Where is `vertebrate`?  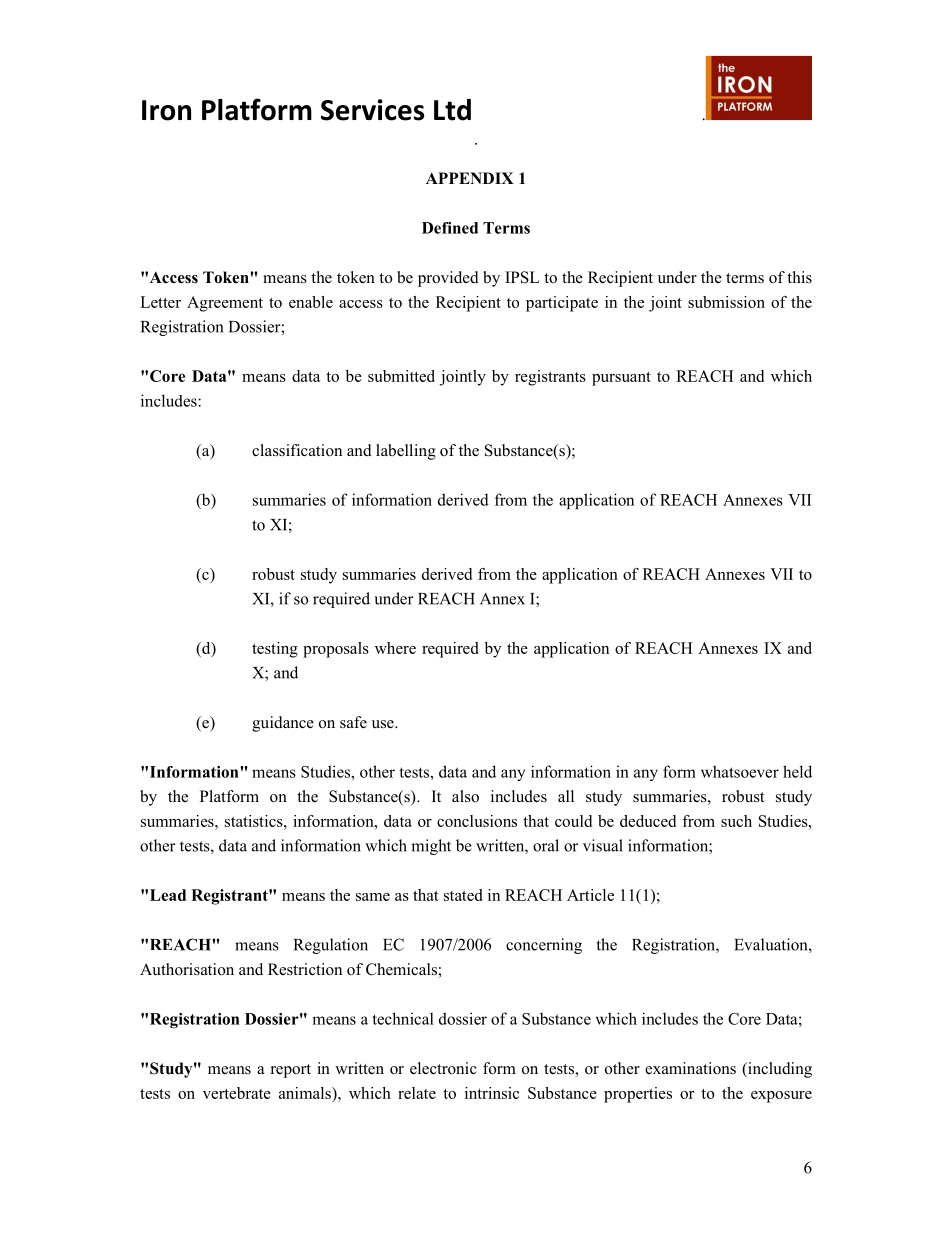
vertebrate is located at coordinates (237, 1093).
